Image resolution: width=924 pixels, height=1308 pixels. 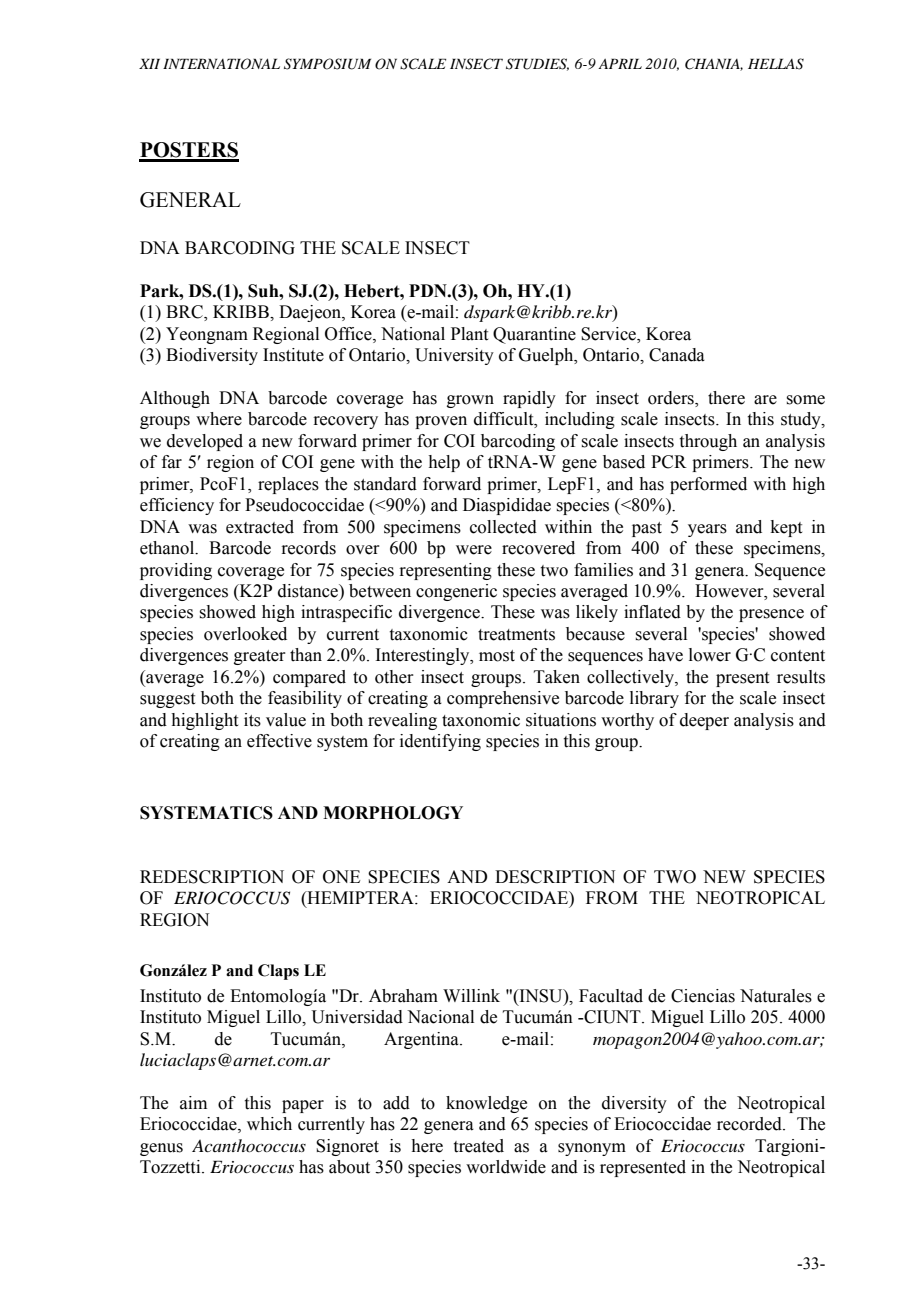 What do you see at coordinates (260, 657) in the screenshot?
I see `greater` at bounding box center [260, 657].
